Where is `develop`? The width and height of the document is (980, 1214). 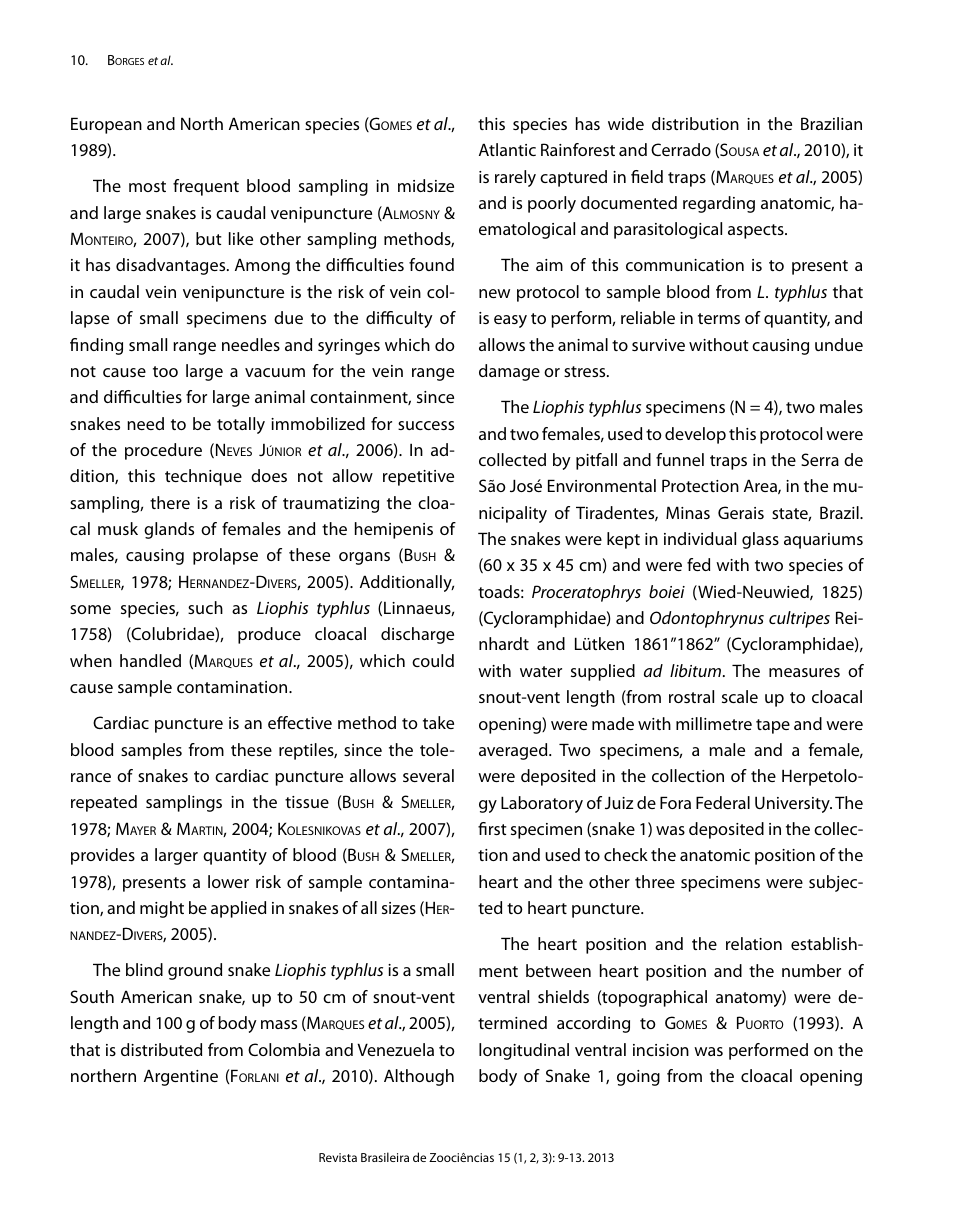
develop is located at coordinates (695, 435).
